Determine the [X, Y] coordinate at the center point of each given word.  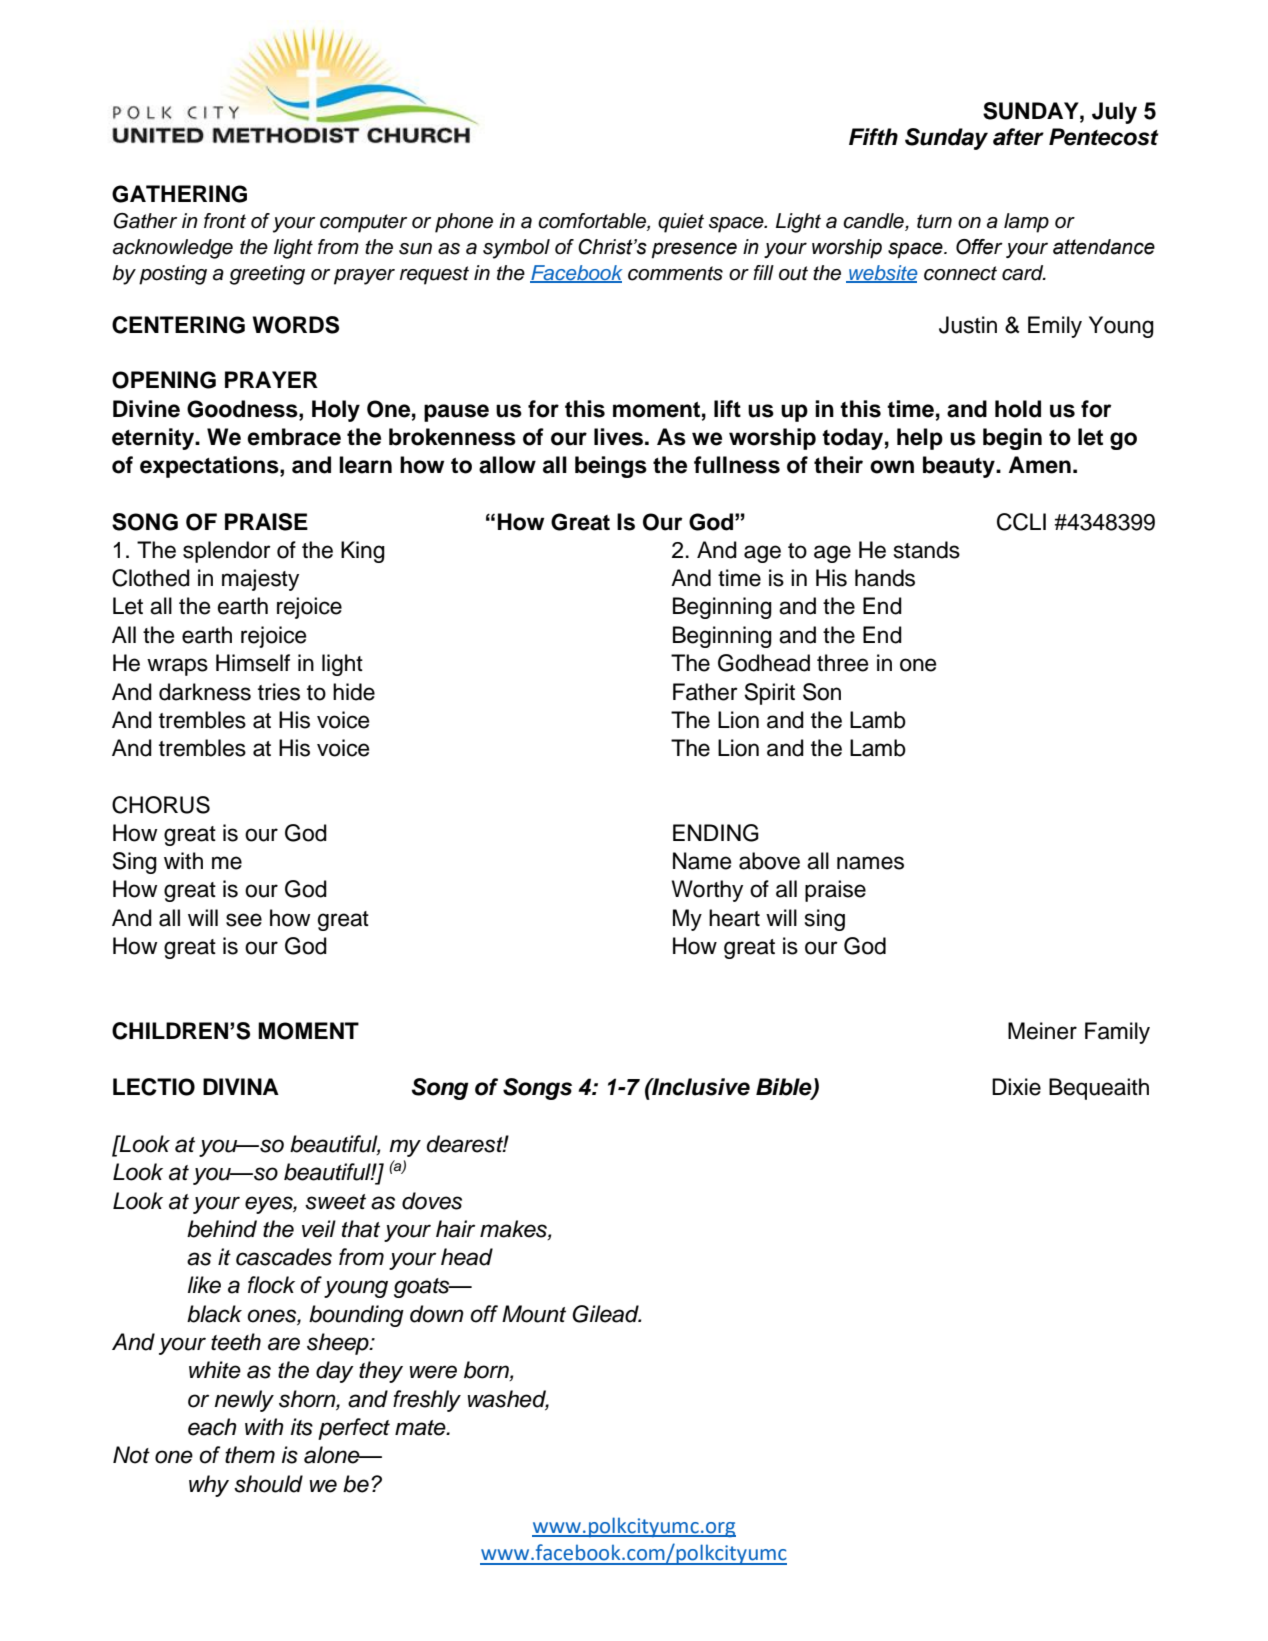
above [769, 861]
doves [432, 1201]
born [487, 1371]
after [1018, 137]
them [250, 1455]
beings [611, 467]
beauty [960, 467]
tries [279, 692]
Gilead [606, 1314]
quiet [681, 223]
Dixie [1016, 1087]
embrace [294, 437]
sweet [335, 1202]
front [225, 221]
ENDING [716, 833]
